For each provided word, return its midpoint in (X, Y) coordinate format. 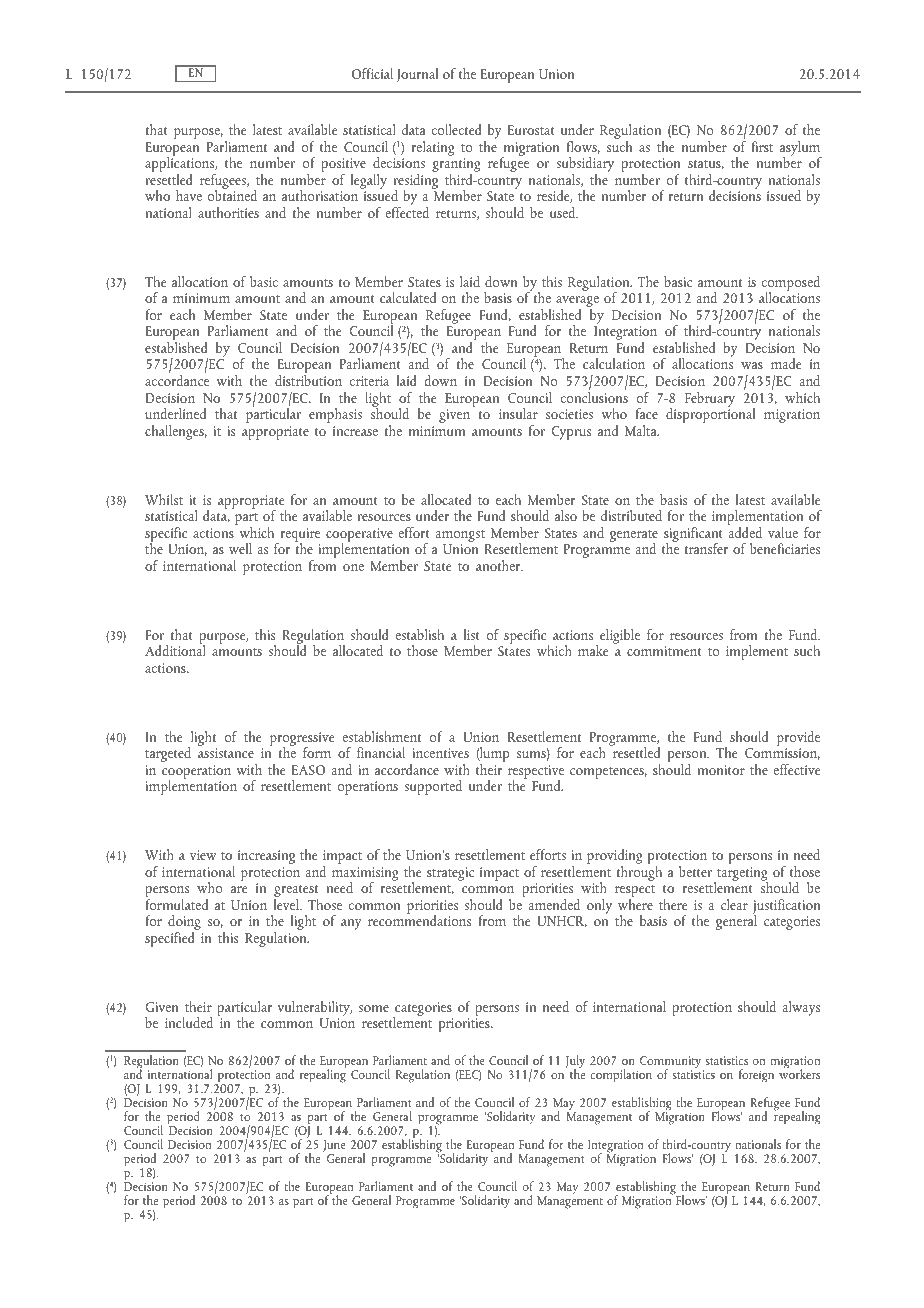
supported (433, 787)
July (575, 1063)
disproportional (710, 414)
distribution (308, 380)
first (762, 146)
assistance (226, 753)
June (334, 1147)
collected (456, 129)
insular (518, 413)
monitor (721, 770)
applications (181, 165)
